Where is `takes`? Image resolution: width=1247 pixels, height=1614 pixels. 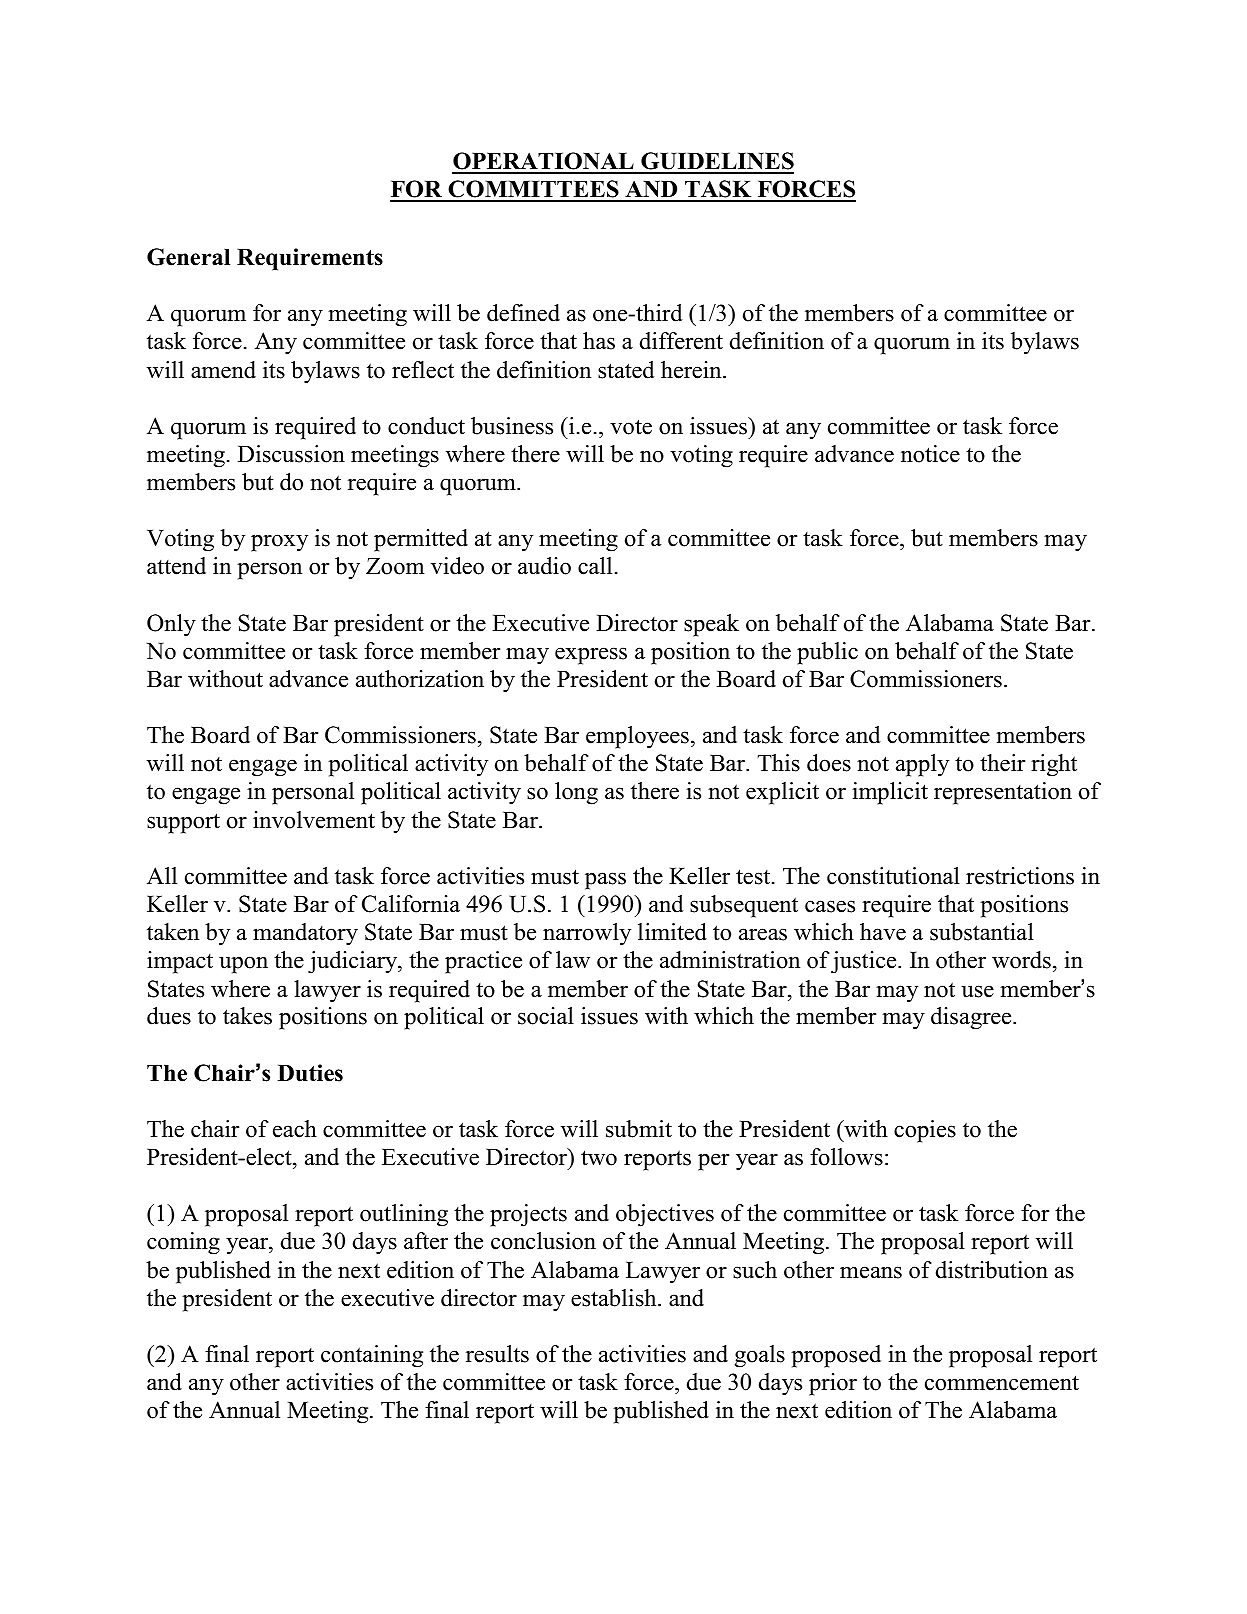 takes is located at coordinates (247, 1016).
